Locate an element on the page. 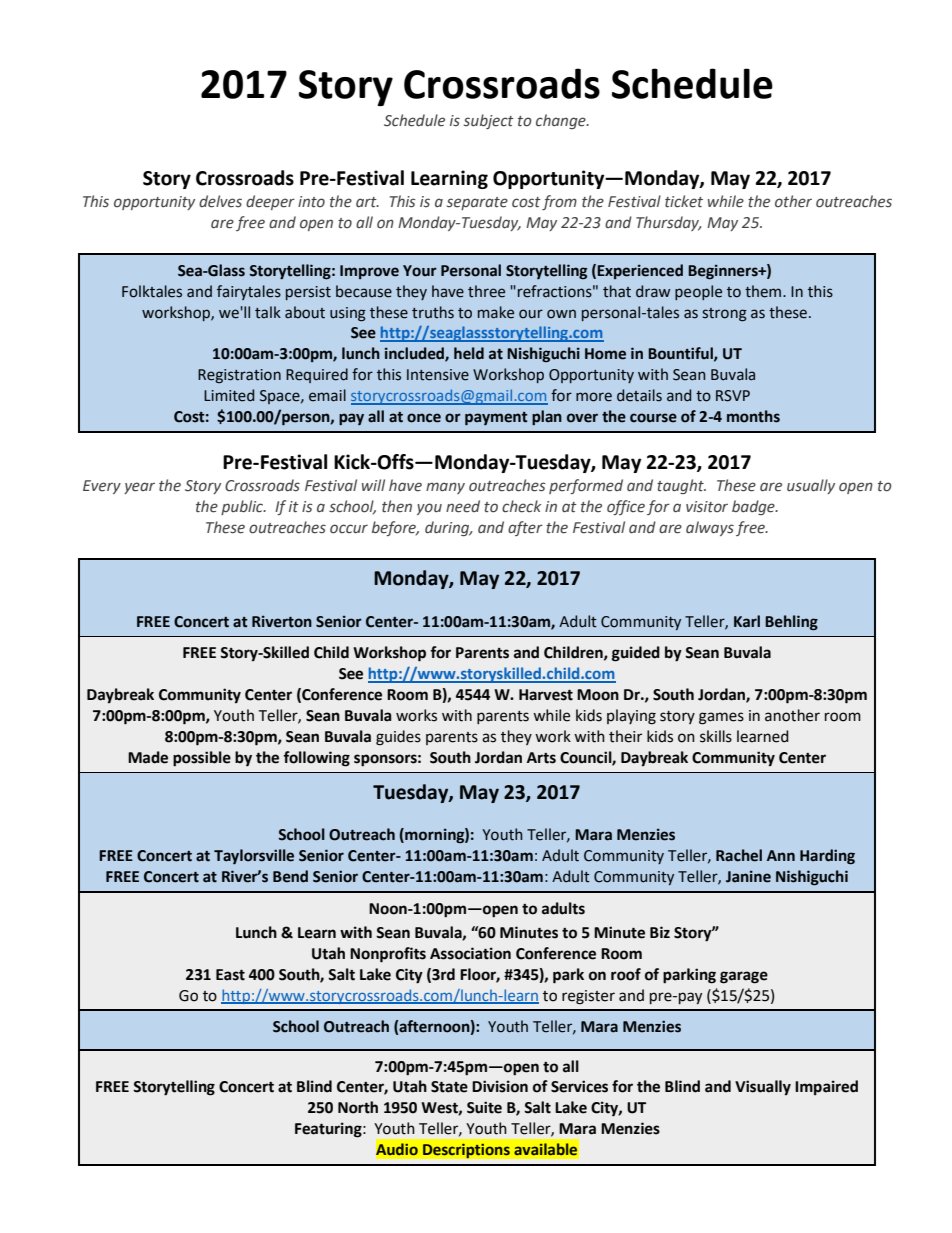 This document has width=952, height=1233. delves is located at coordinates (220, 201).
